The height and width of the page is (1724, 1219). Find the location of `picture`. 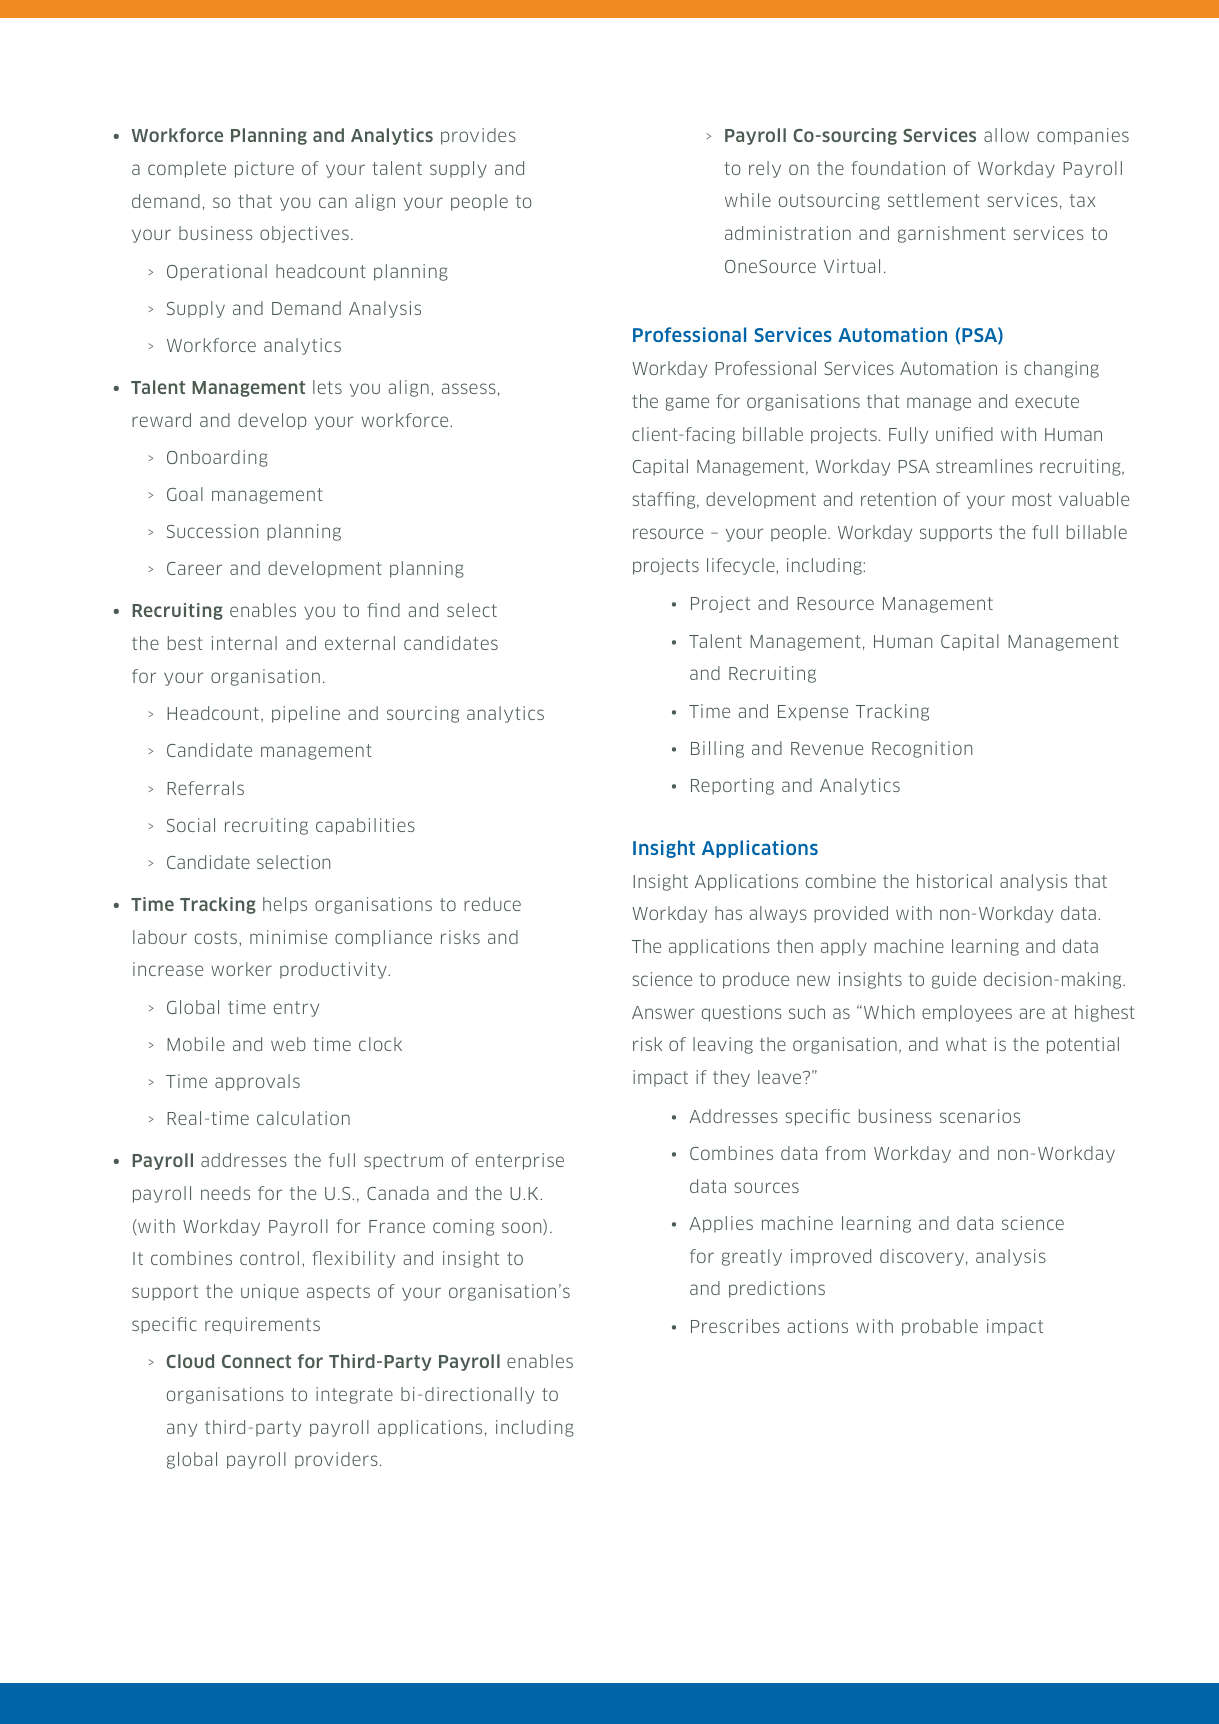

picture is located at coordinates (264, 169).
